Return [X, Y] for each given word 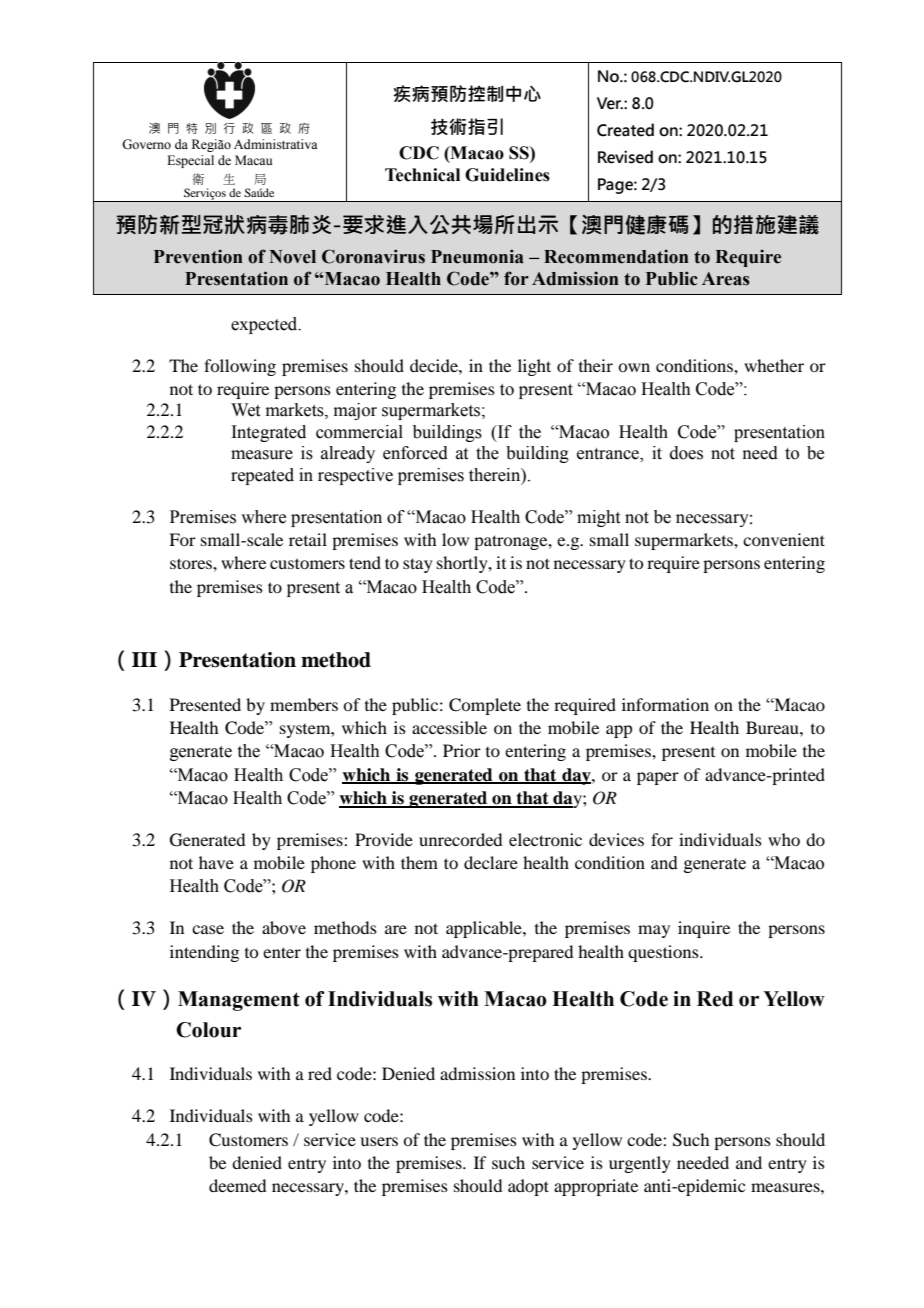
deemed [237, 1185]
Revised [625, 157]
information [665, 704]
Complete [485, 706]
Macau [254, 160]
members [304, 704]
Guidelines [507, 175]
